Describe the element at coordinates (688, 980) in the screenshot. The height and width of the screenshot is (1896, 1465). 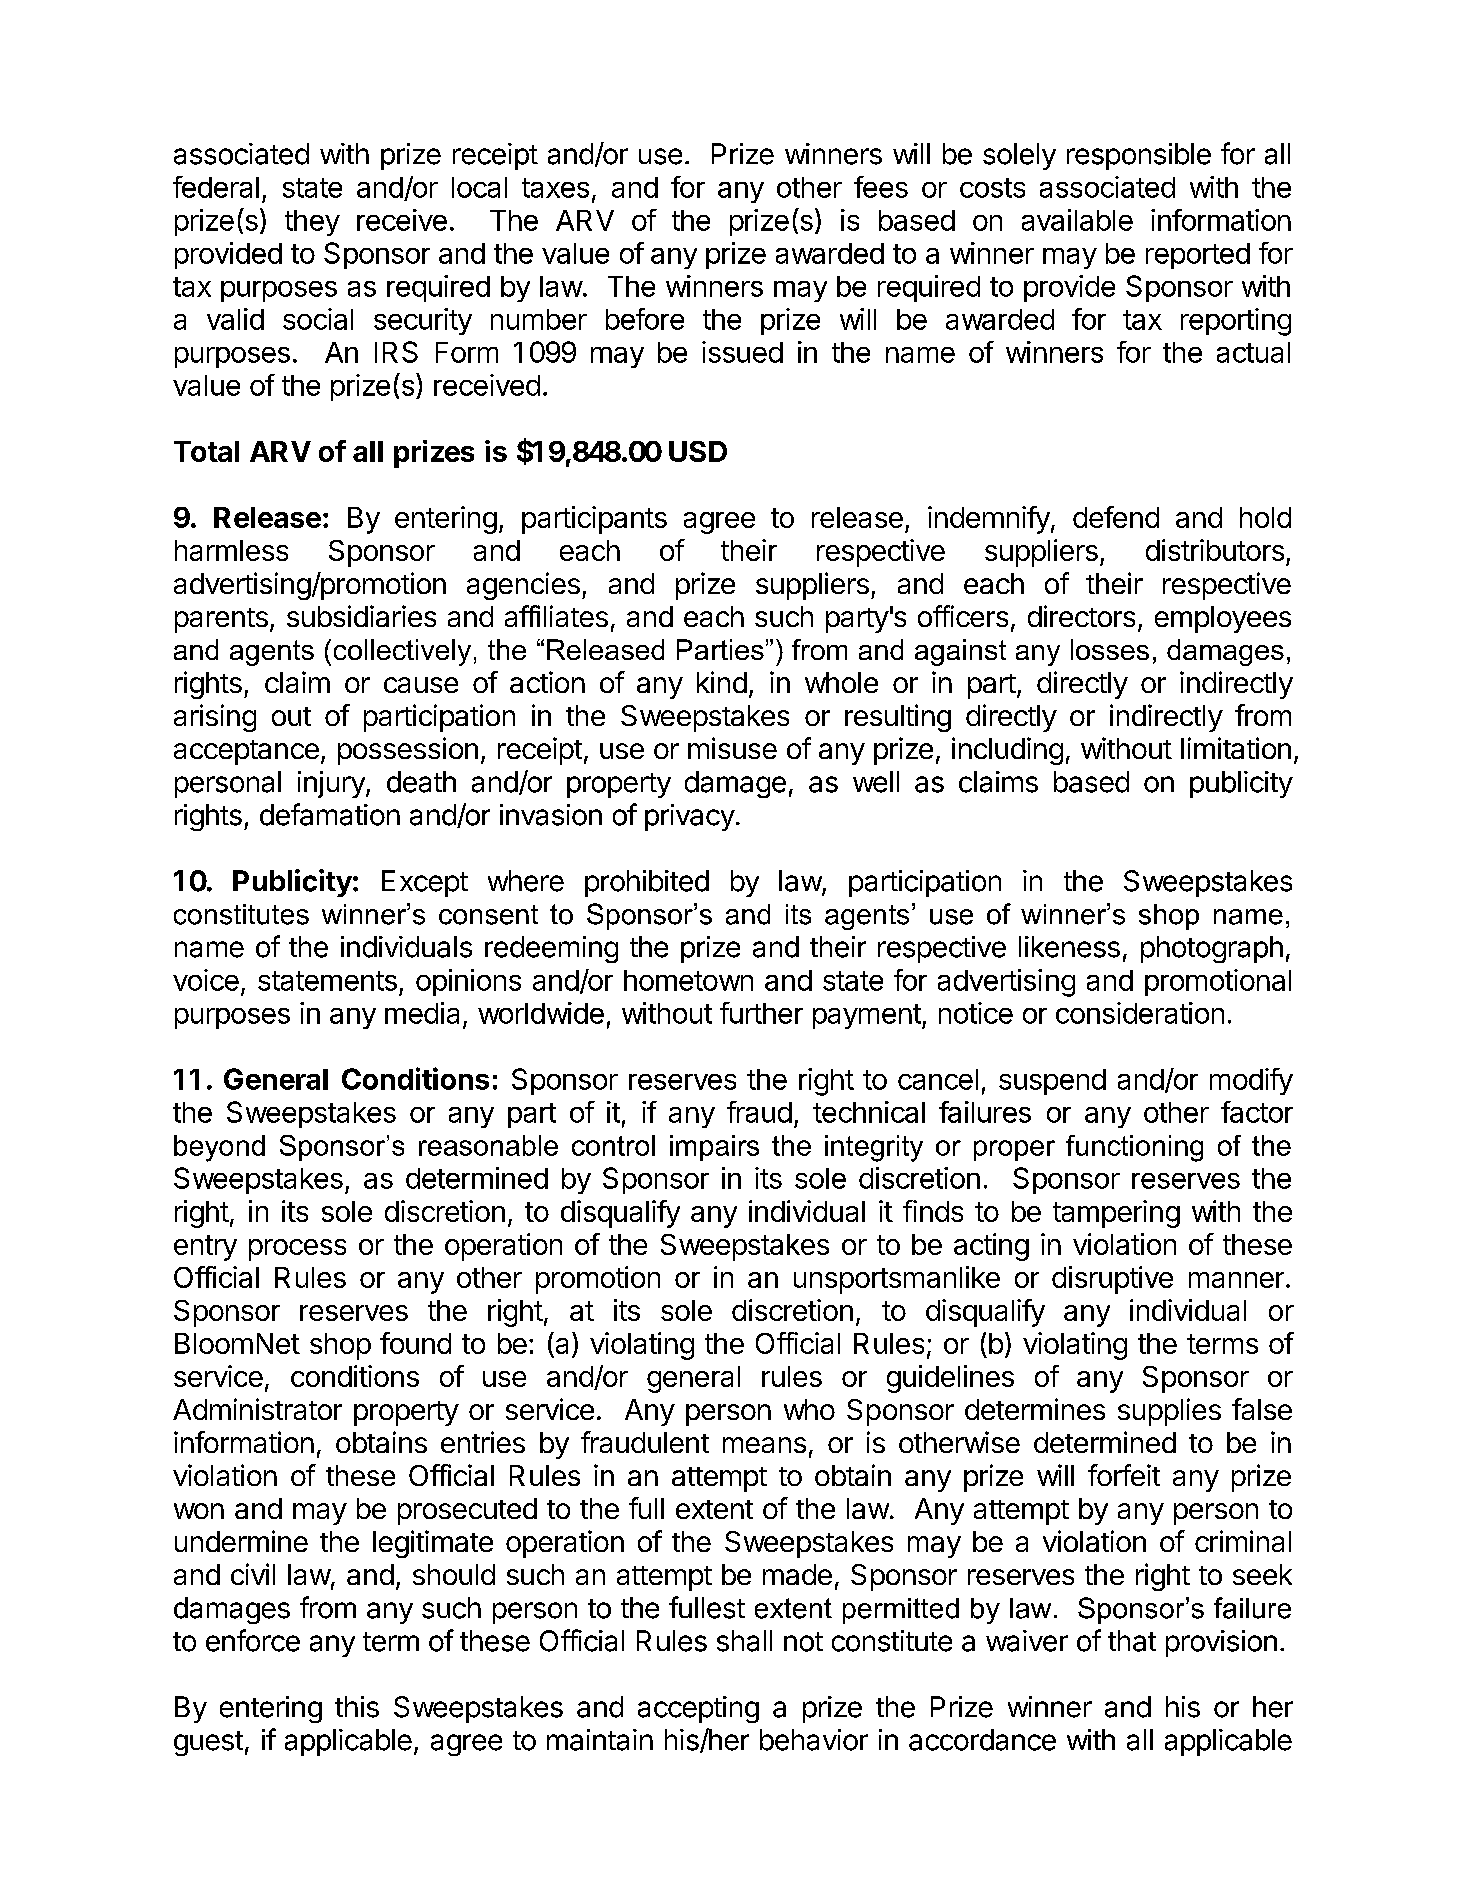
I see `hometown` at that location.
